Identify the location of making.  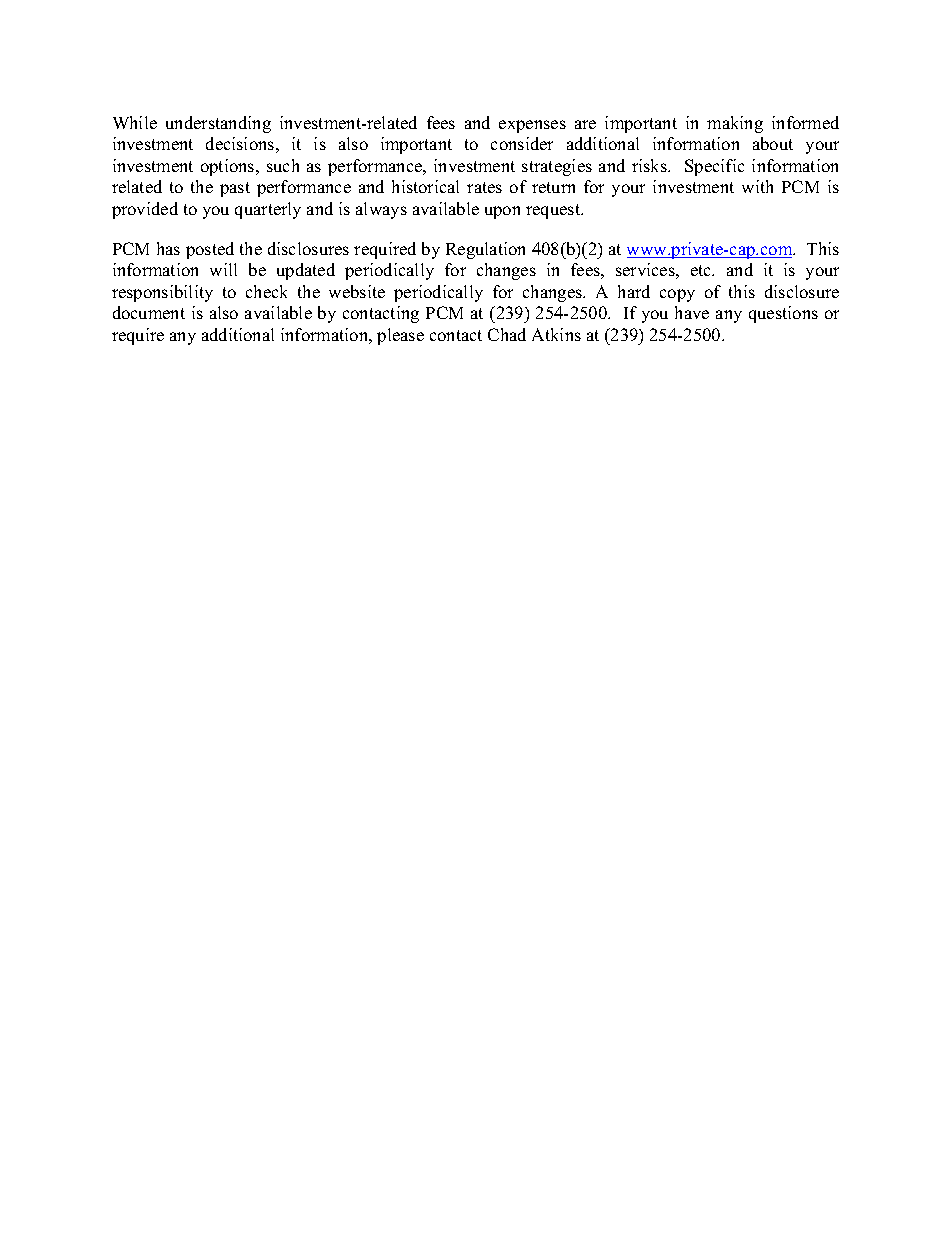
(735, 124).
